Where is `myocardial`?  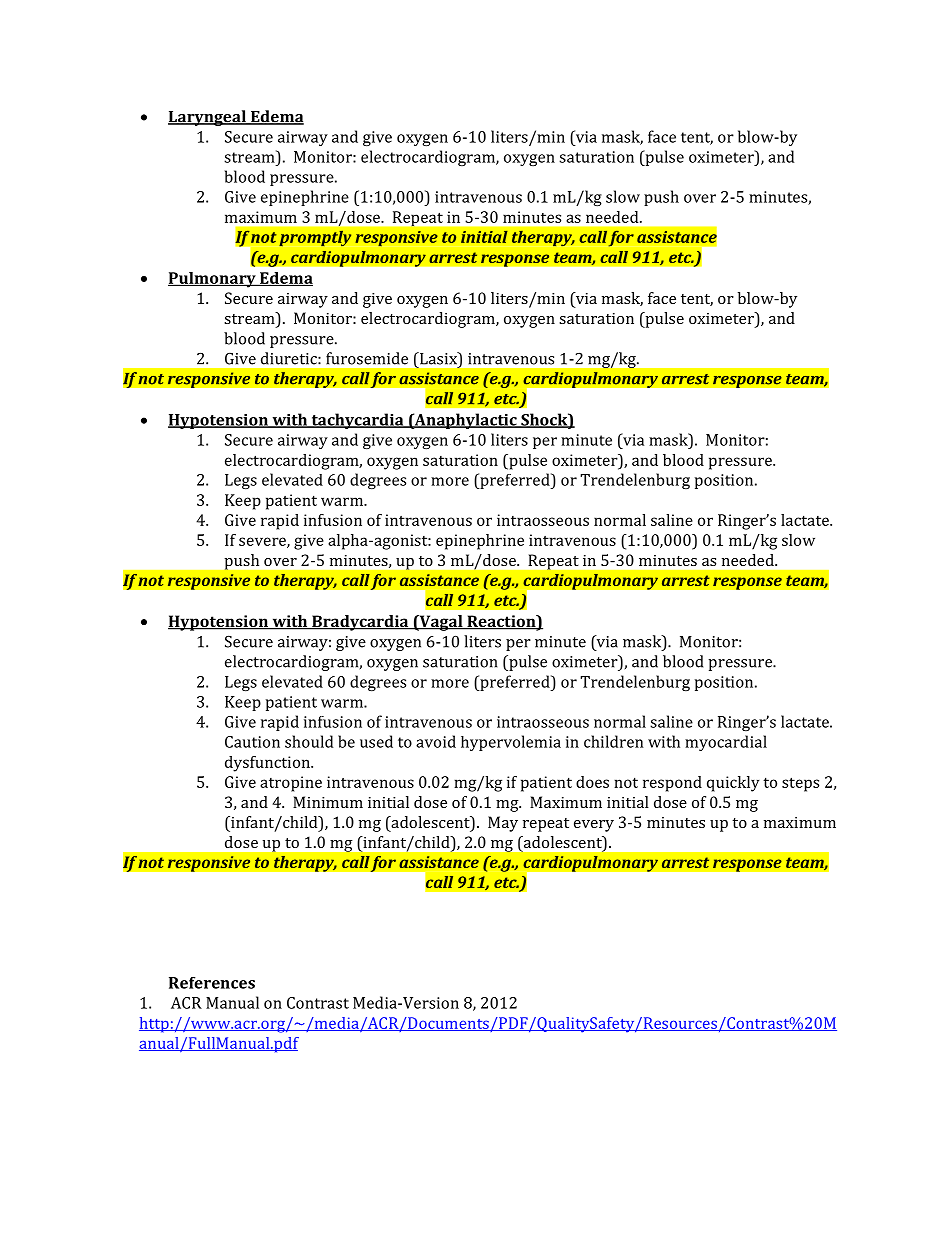
myocardial is located at coordinates (726, 743).
